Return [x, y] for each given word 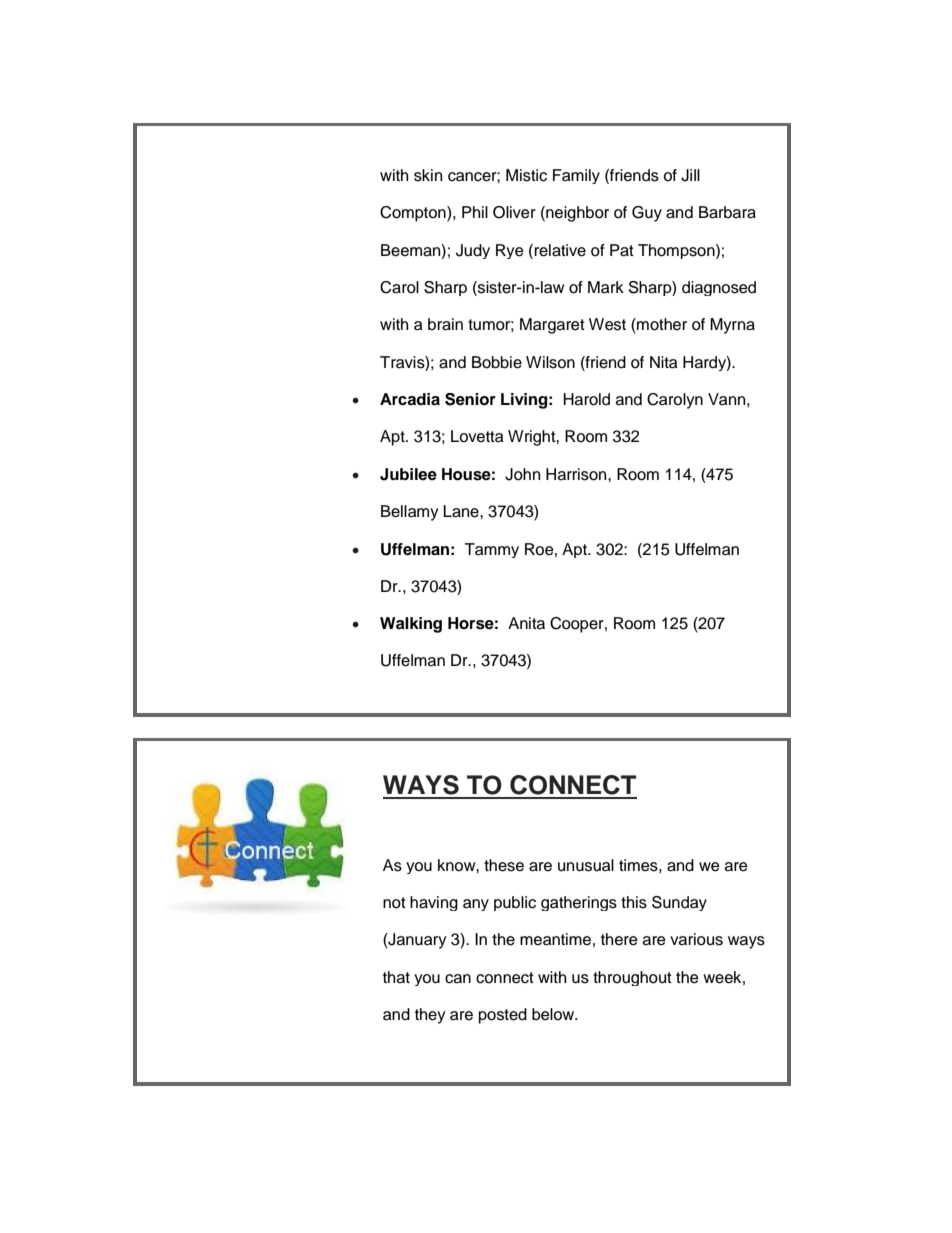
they [430, 1016]
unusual [586, 865]
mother [661, 325]
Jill [690, 175]
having [434, 903]
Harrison [577, 474]
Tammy [492, 550]
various [696, 939]
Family [576, 176]
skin [428, 175]
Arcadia [410, 399]
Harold [587, 399]
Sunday [679, 903]
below [554, 1014]
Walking [411, 625]
